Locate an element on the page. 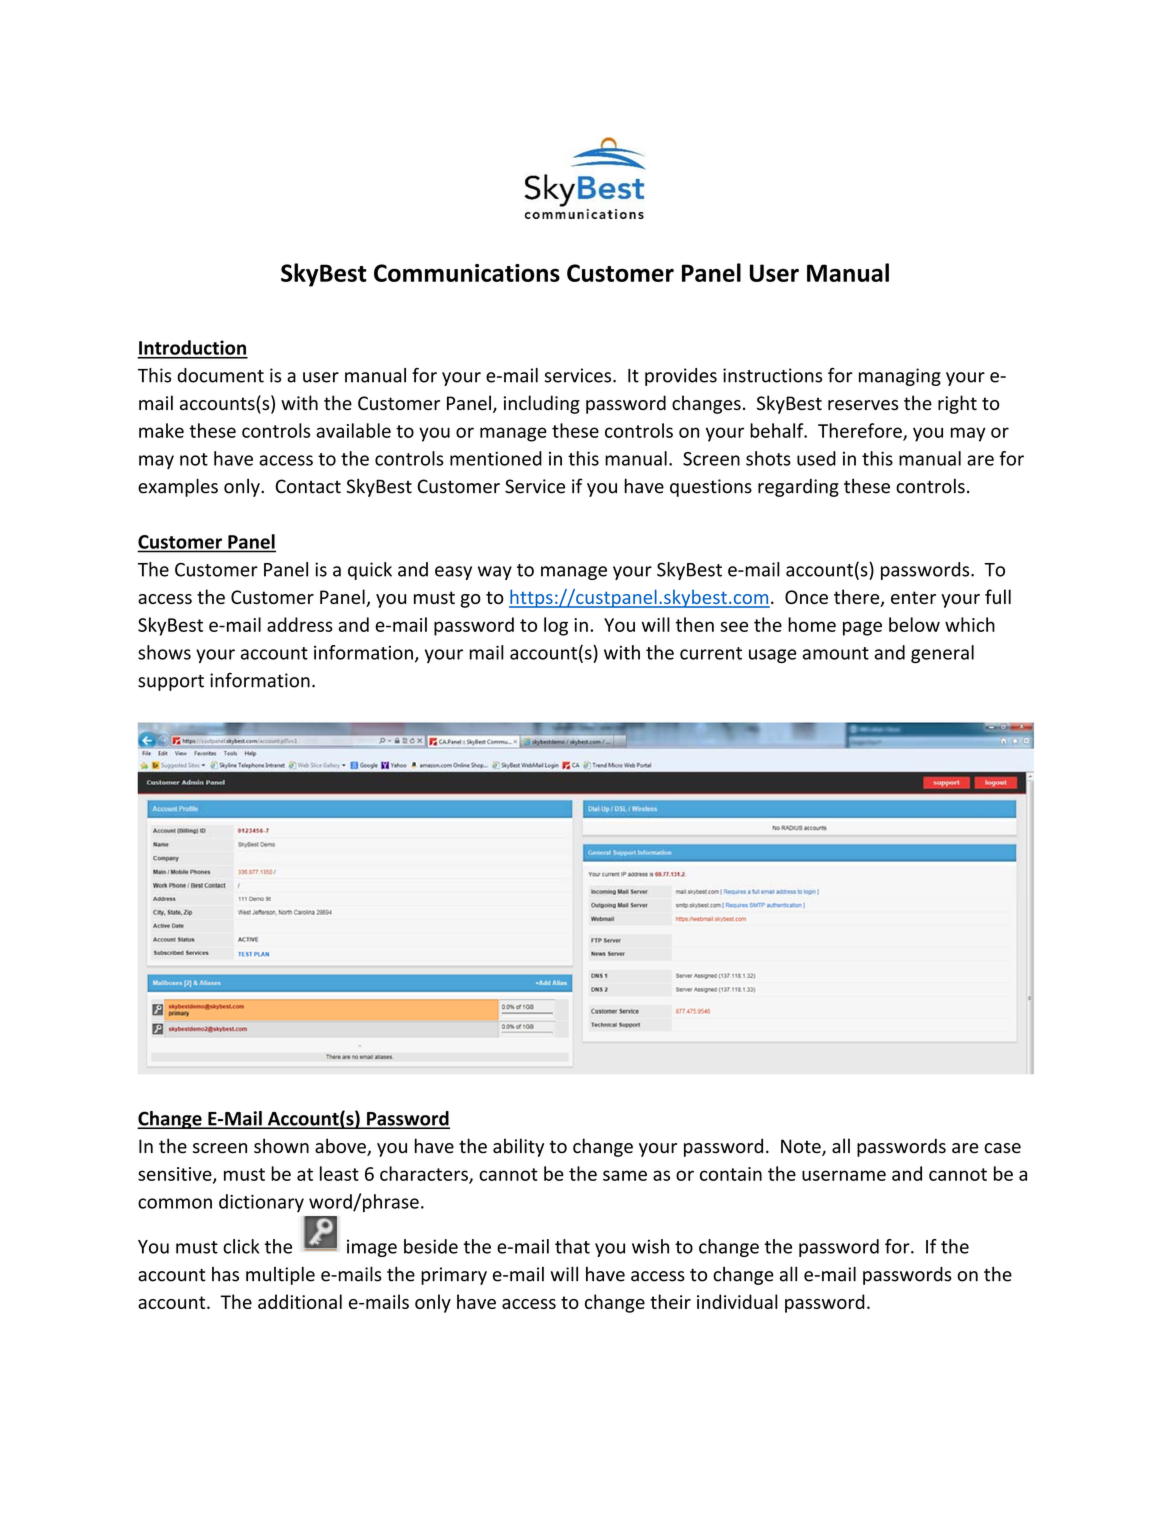 Image resolution: width=1171 pixels, height=1515 pixels. document is located at coordinates (220, 375).
